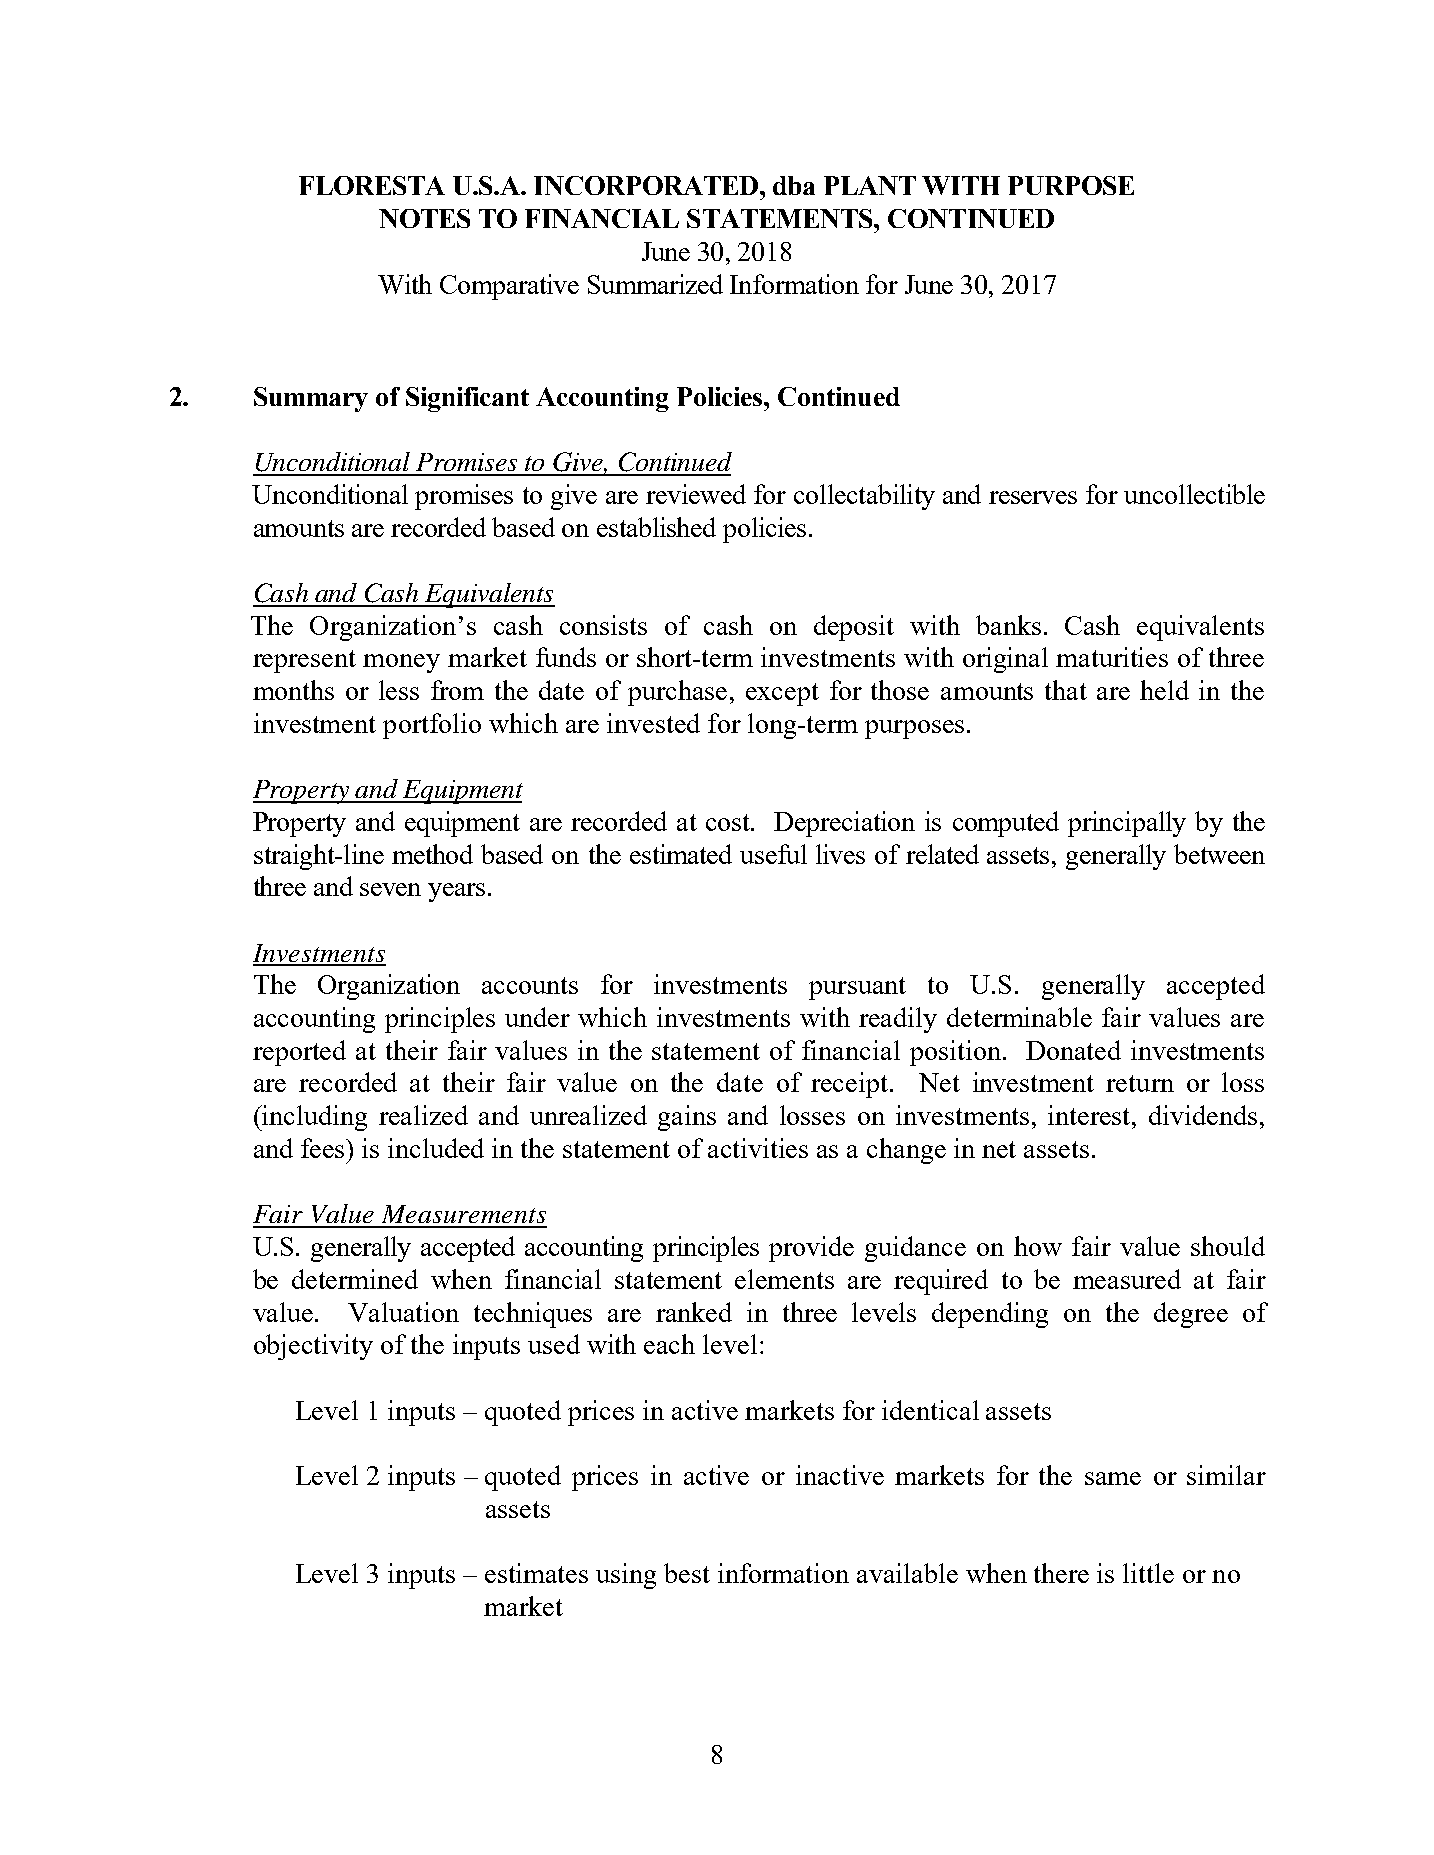 The height and width of the page is (1855, 1434). I want to click on return, so click(1140, 1083).
